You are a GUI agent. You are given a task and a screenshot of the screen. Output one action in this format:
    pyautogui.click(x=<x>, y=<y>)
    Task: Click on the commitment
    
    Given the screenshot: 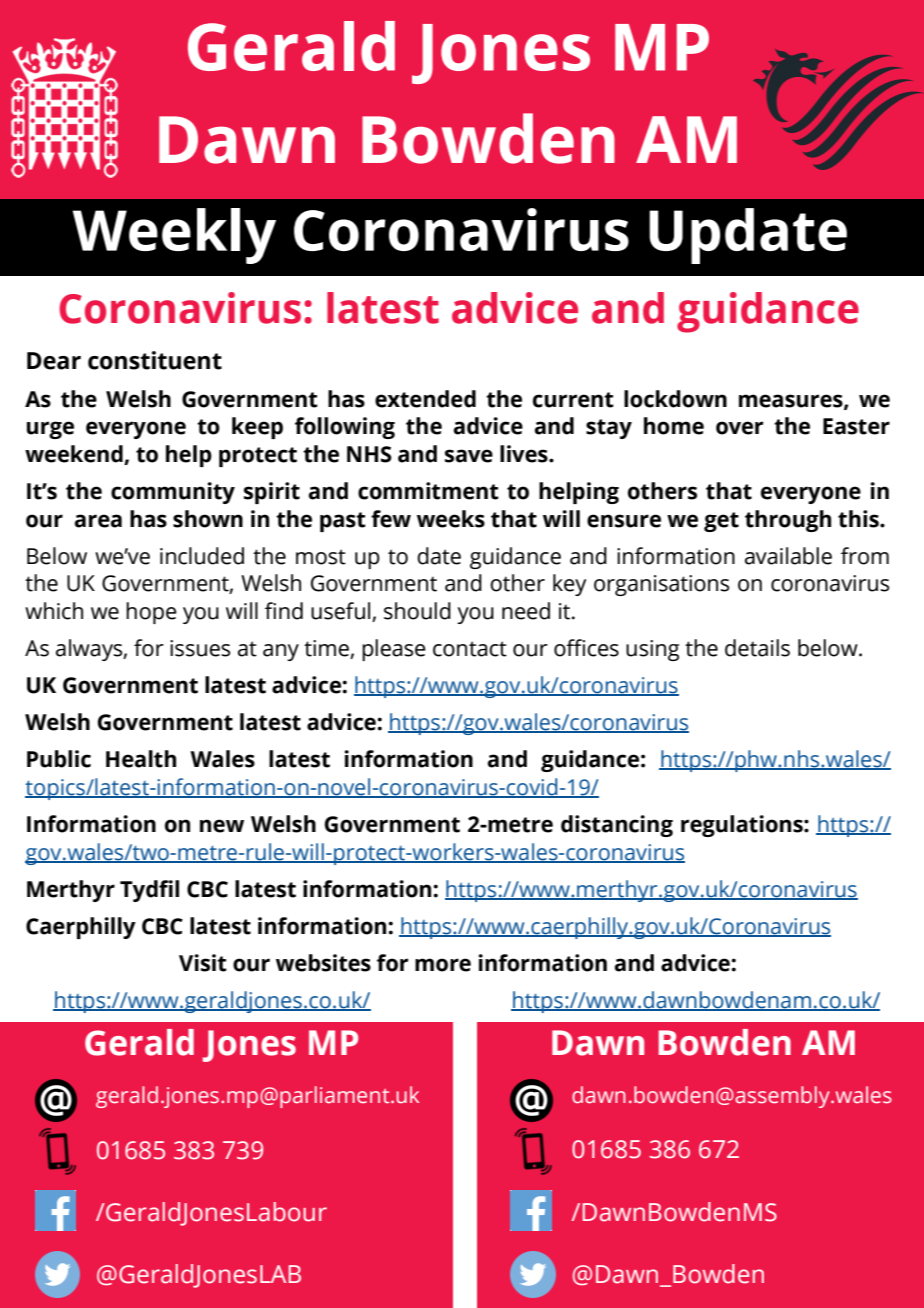 What is the action you would take?
    pyautogui.click(x=428, y=491)
